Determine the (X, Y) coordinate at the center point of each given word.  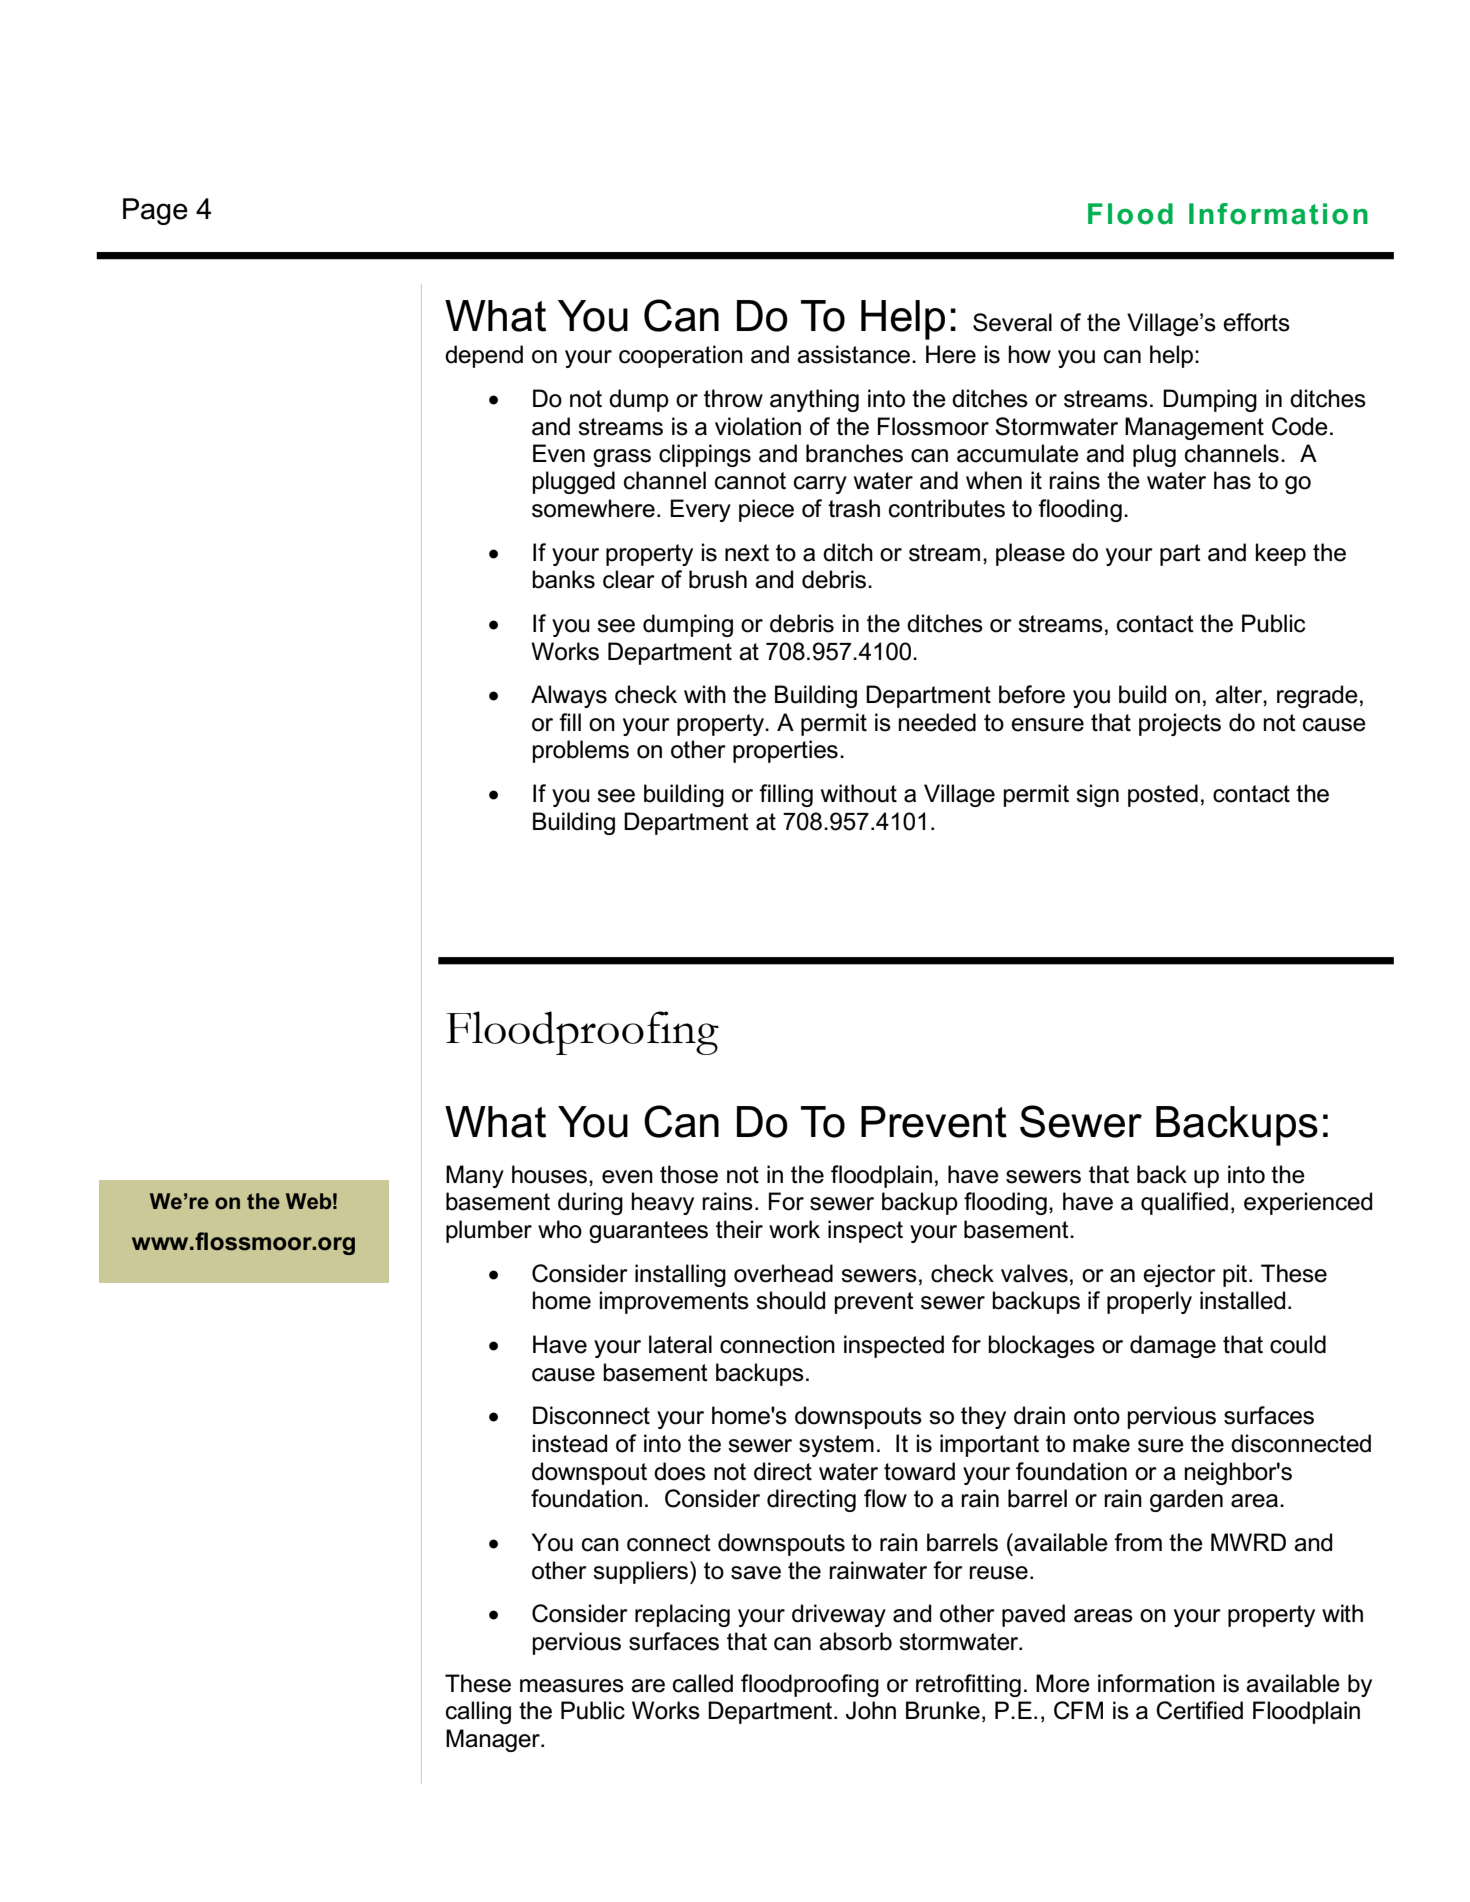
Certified (1199, 1710)
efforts (1256, 322)
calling (478, 1712)
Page (155, 211)
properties (785, 751)
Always (569, 696)
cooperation (681, 356)
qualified (1184, 1203)
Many (475, 1176)
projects (1180, 724)
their (739, 1229)
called (703, 1683)
